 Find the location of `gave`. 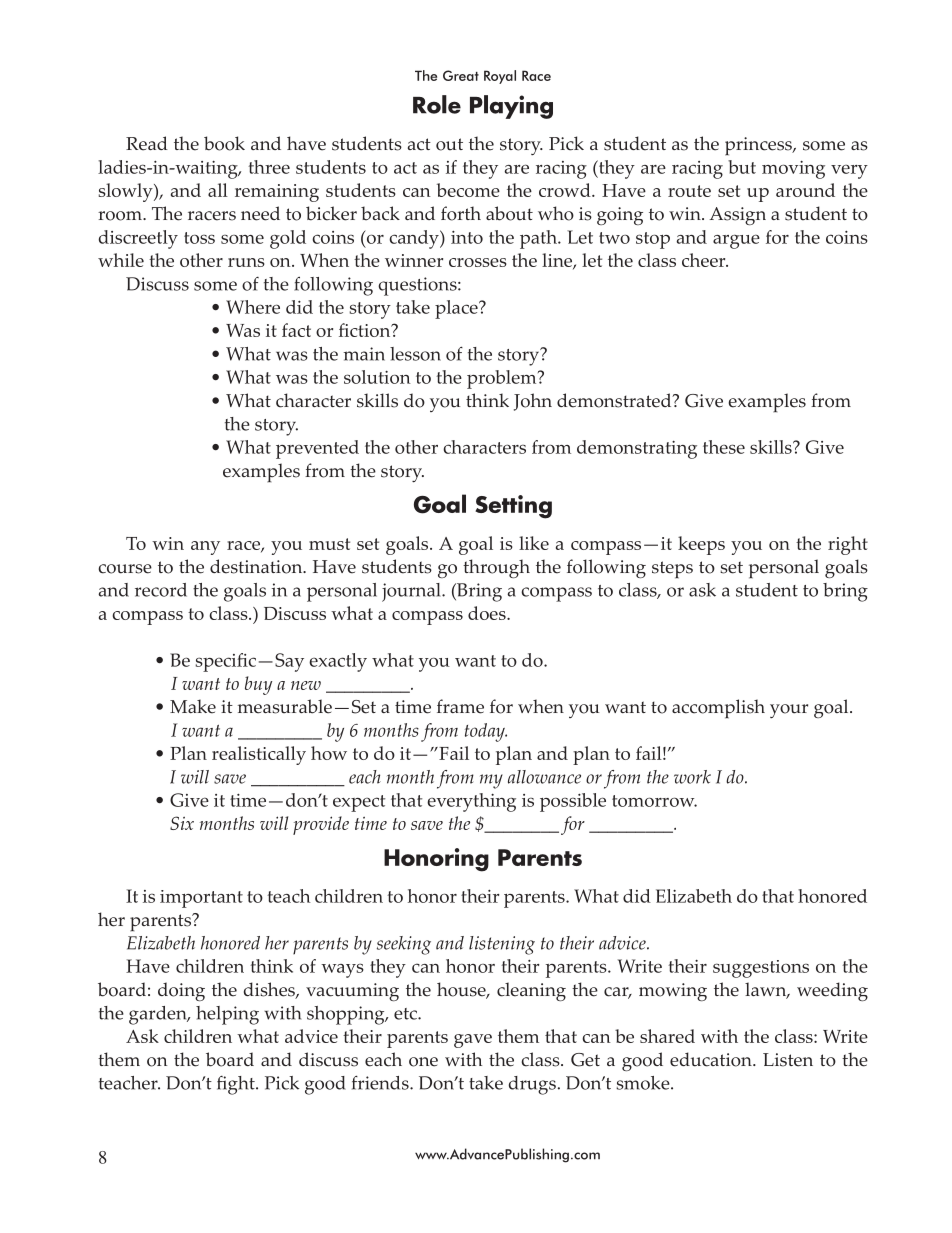

gave is located at coordinates (473, 1041).
